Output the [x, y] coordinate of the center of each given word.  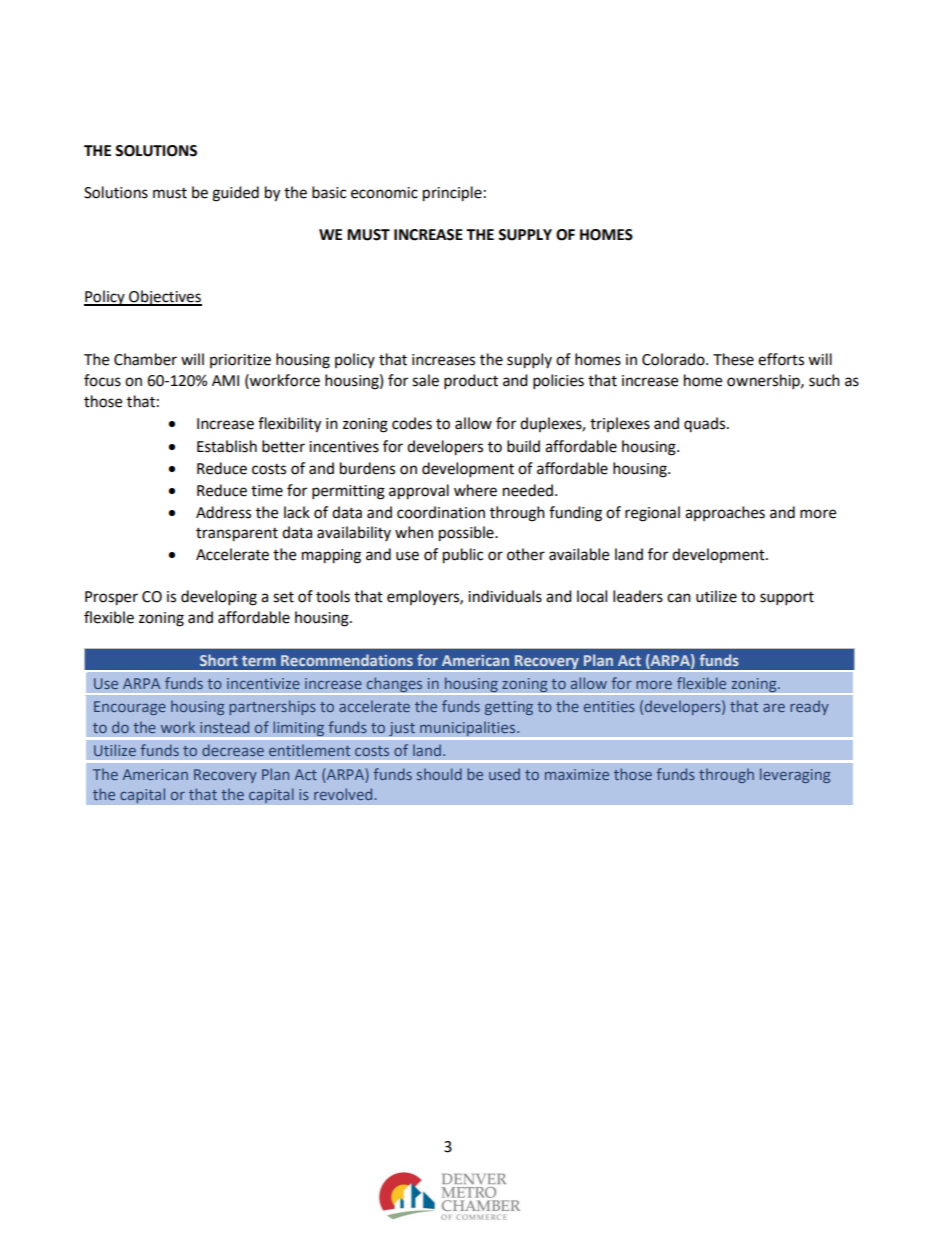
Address [223, 512]
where [475, 490]
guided [235, 194]
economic [384, 193]
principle [452, 194]
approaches [725, 513]
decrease [233, 750]
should [439, 774]
